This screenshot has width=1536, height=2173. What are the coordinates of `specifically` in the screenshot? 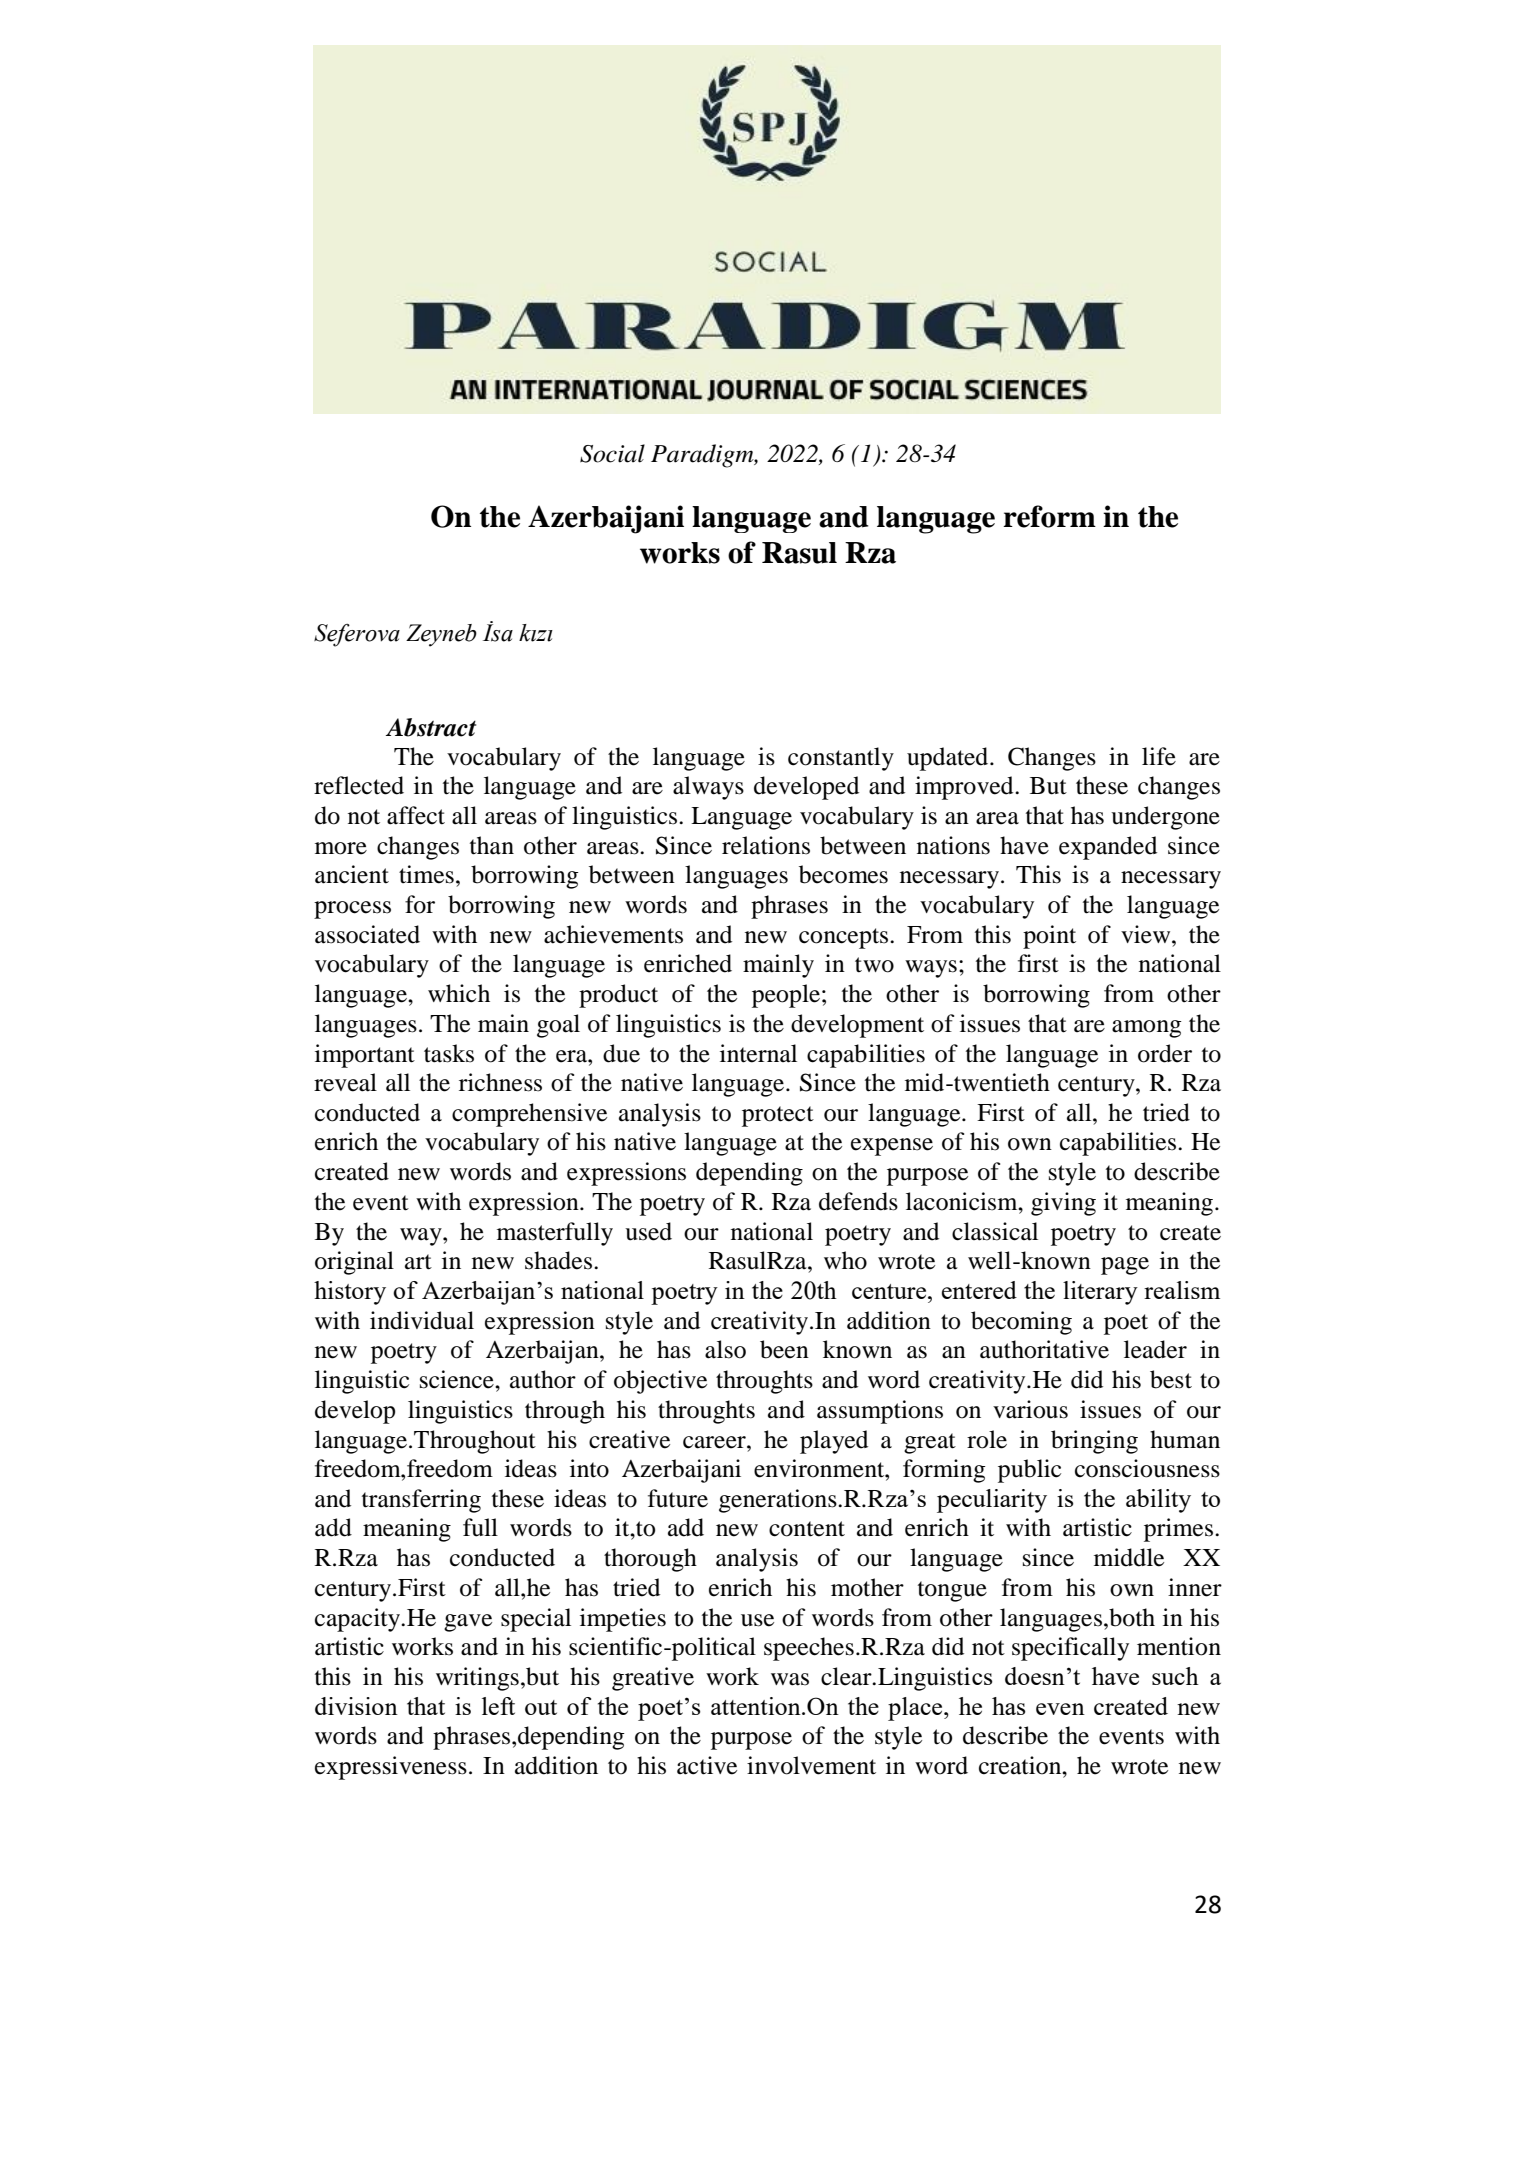 It's located at (1070, 1649).
